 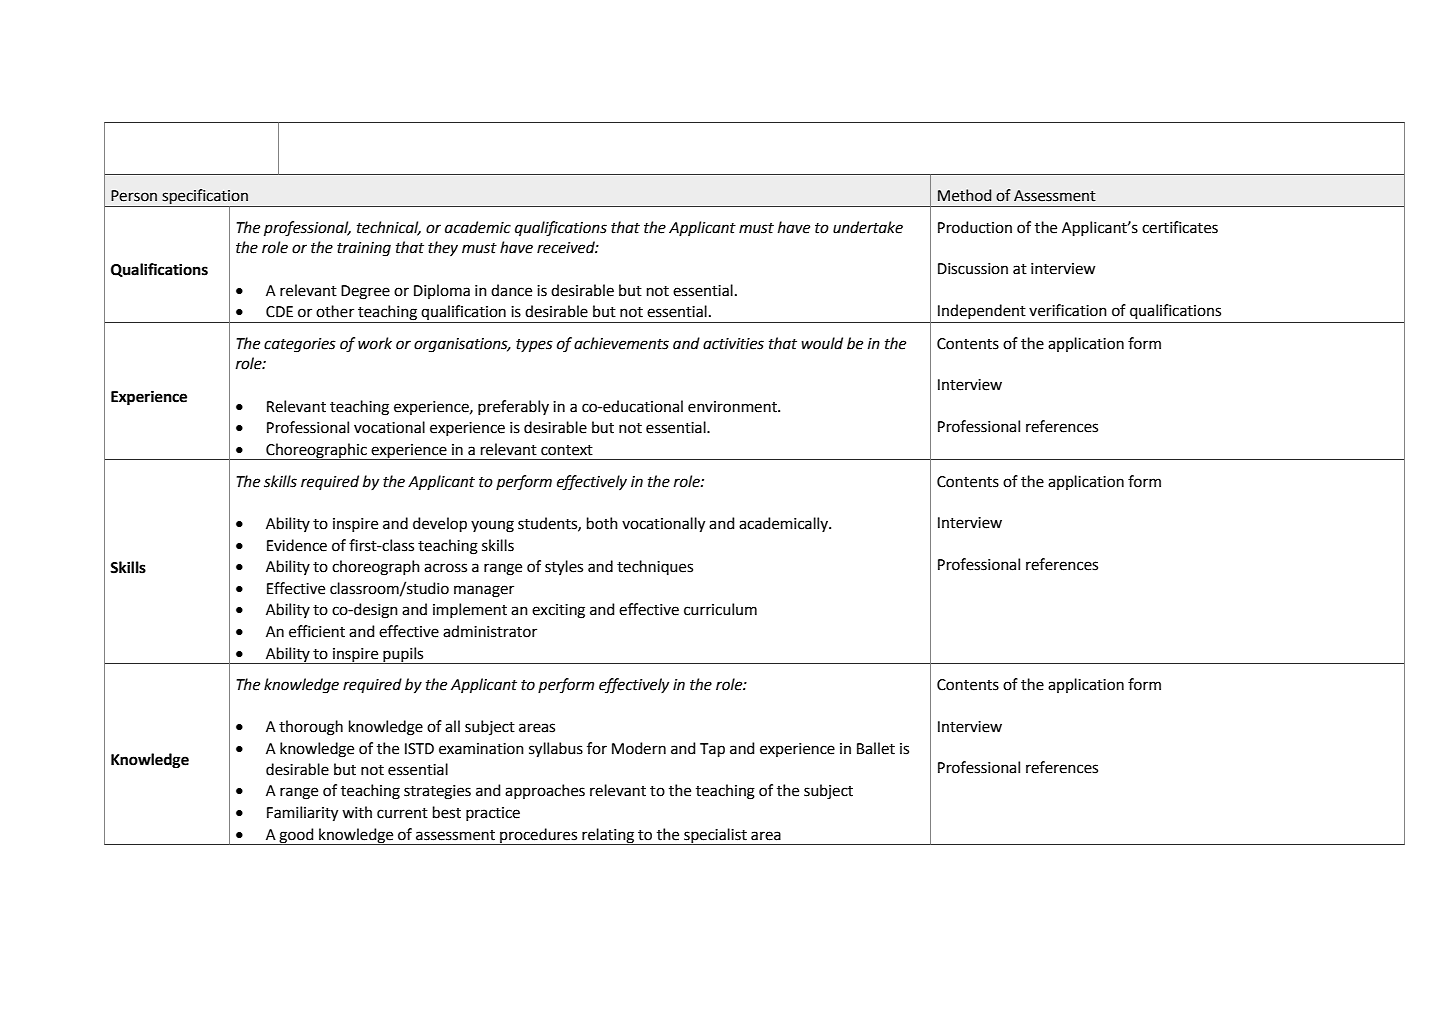 I want to click on Familiarity, so click(x=302, y=814).
